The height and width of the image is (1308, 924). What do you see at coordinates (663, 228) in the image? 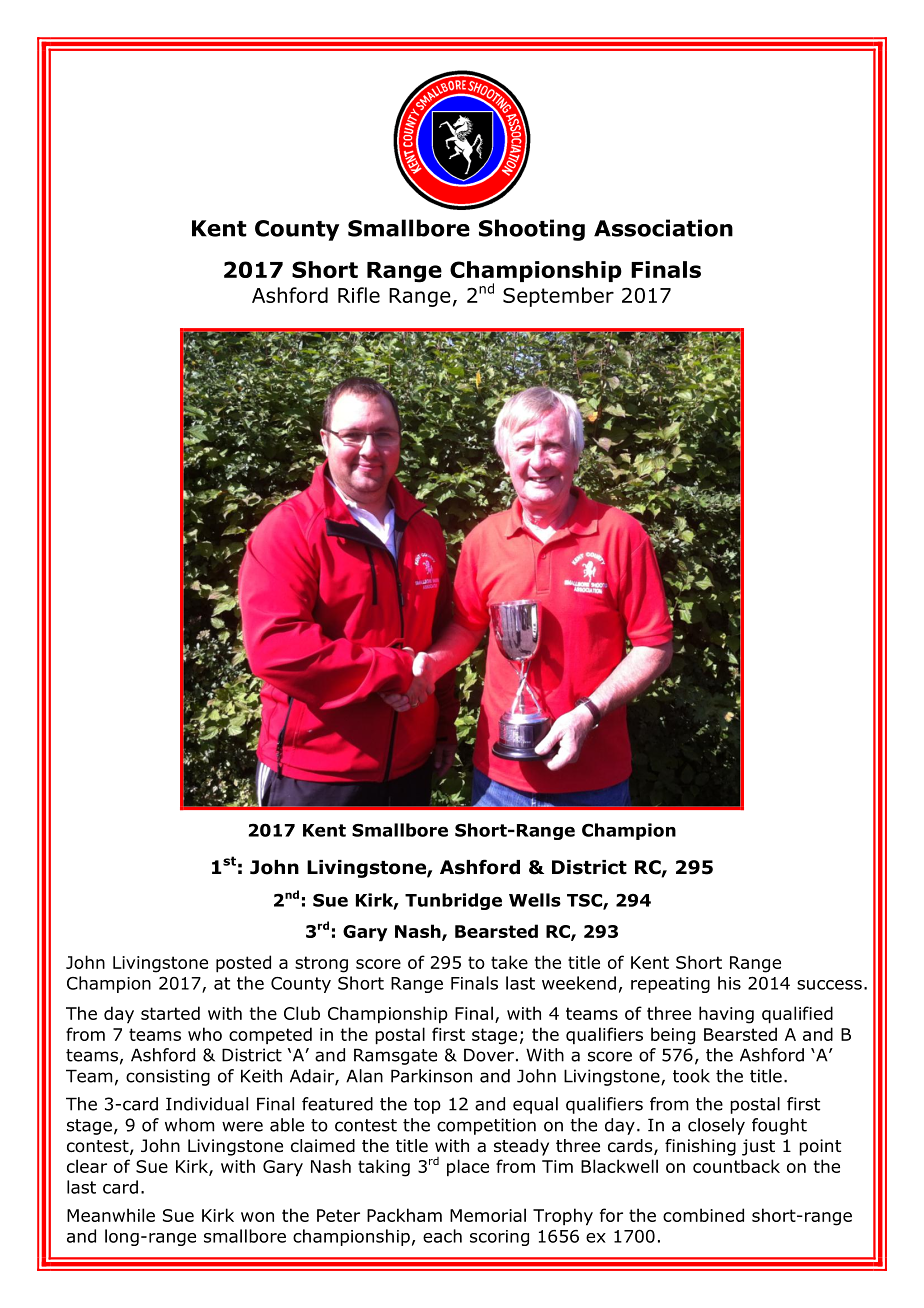
I see `Association` at bounding box center [663, 228].
